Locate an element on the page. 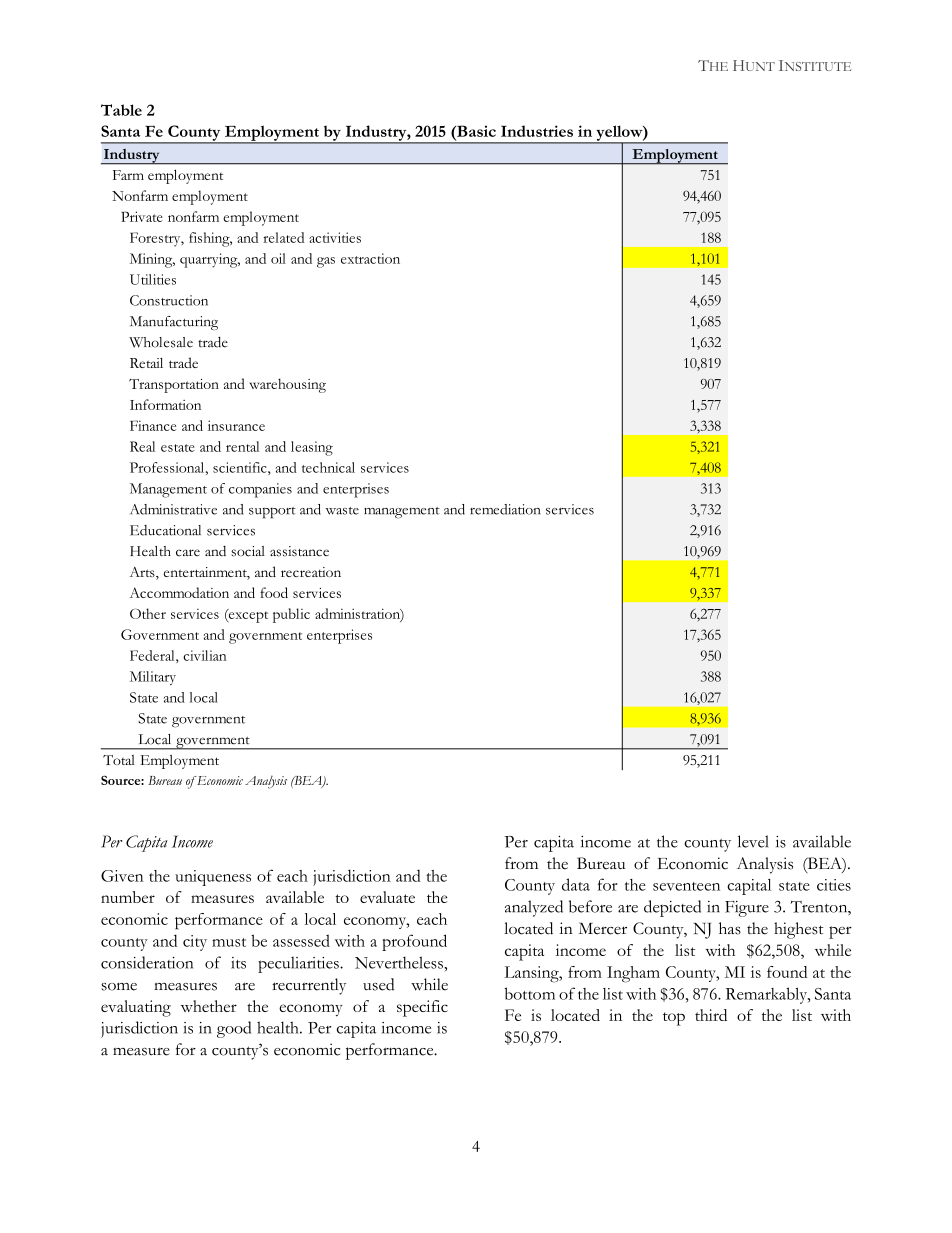 The height and width of the document is (1233, 952). whether is located at coordinates (209, 1006).
